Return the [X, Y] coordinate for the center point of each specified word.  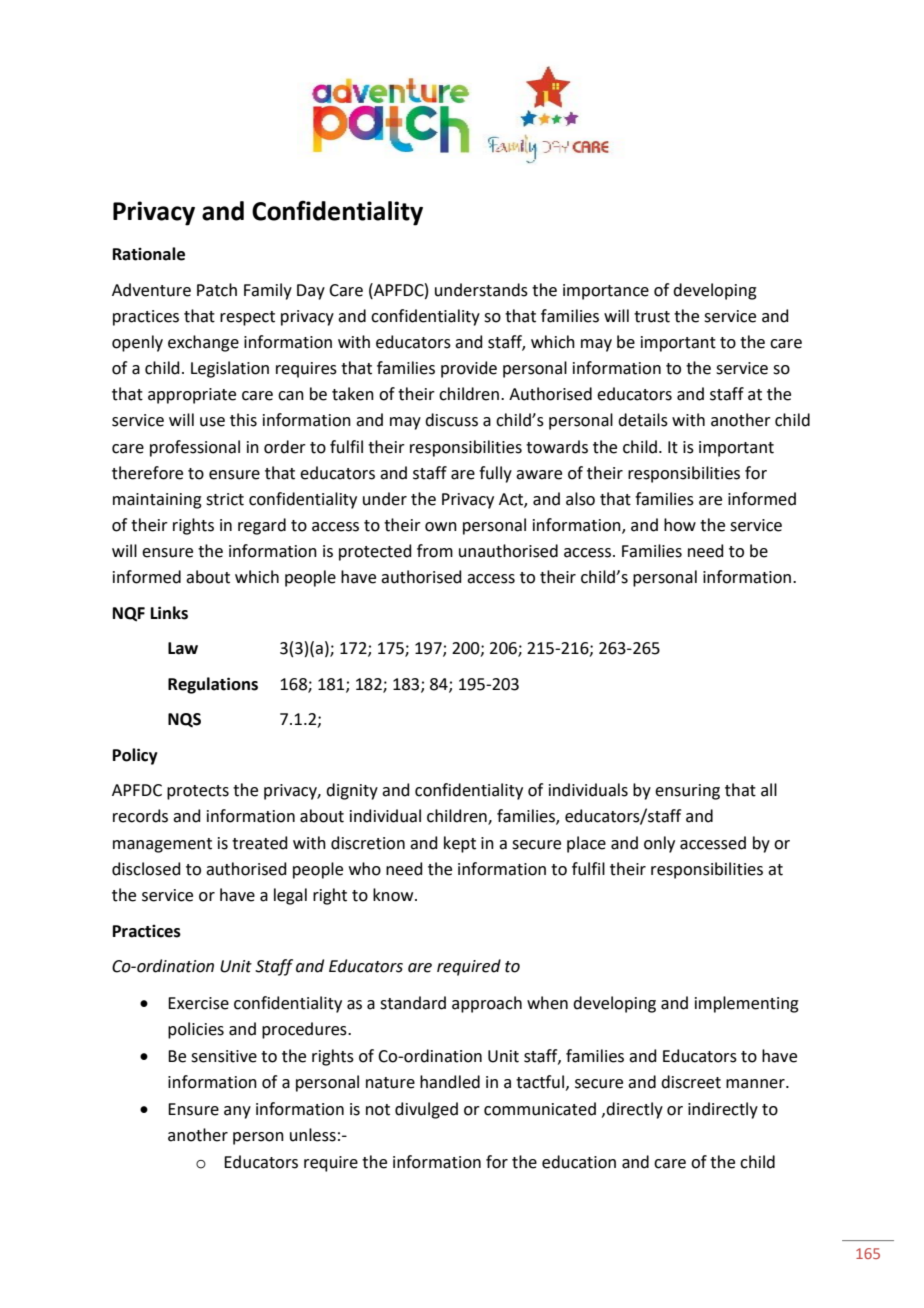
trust [652, 317]
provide [469, 369]
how [680, 525]
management [162, 845]
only [659, 844]
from [435, 551]
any [237, 1112]
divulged [426, 1110]
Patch [217, 290]
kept [460, 844]
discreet [691, 1082]
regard [262, 526]
